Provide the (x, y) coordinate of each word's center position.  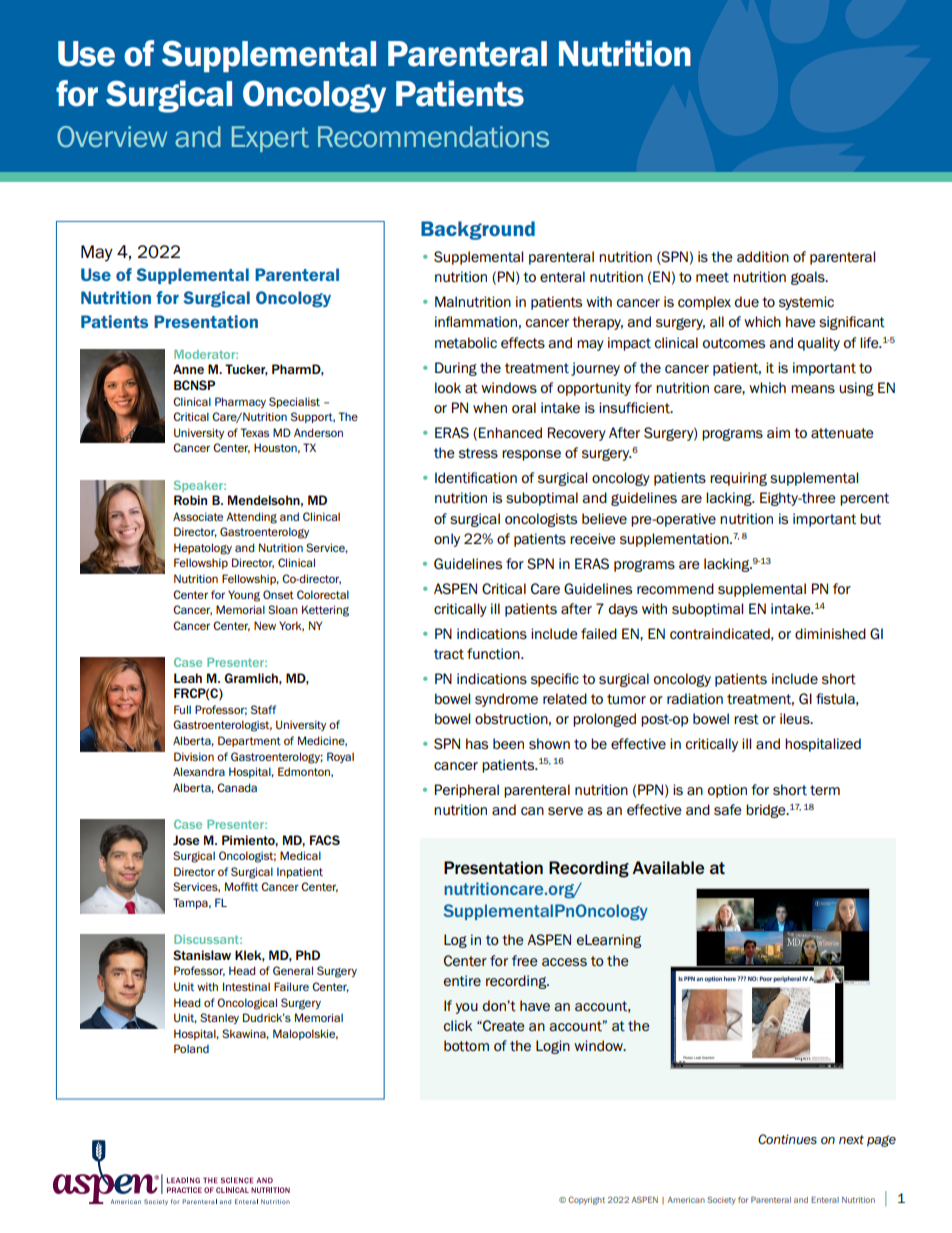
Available (668, 867)
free (525, 960)
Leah (188, 678)
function (494, 654)
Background (478, 230)
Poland (191, 1048)
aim (778, 432)
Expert (270, 139)
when (490, 407)
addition (763, 257)
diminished (830, 633)
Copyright (586, 1200)
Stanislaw (202, 955)
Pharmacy (240, 402)
